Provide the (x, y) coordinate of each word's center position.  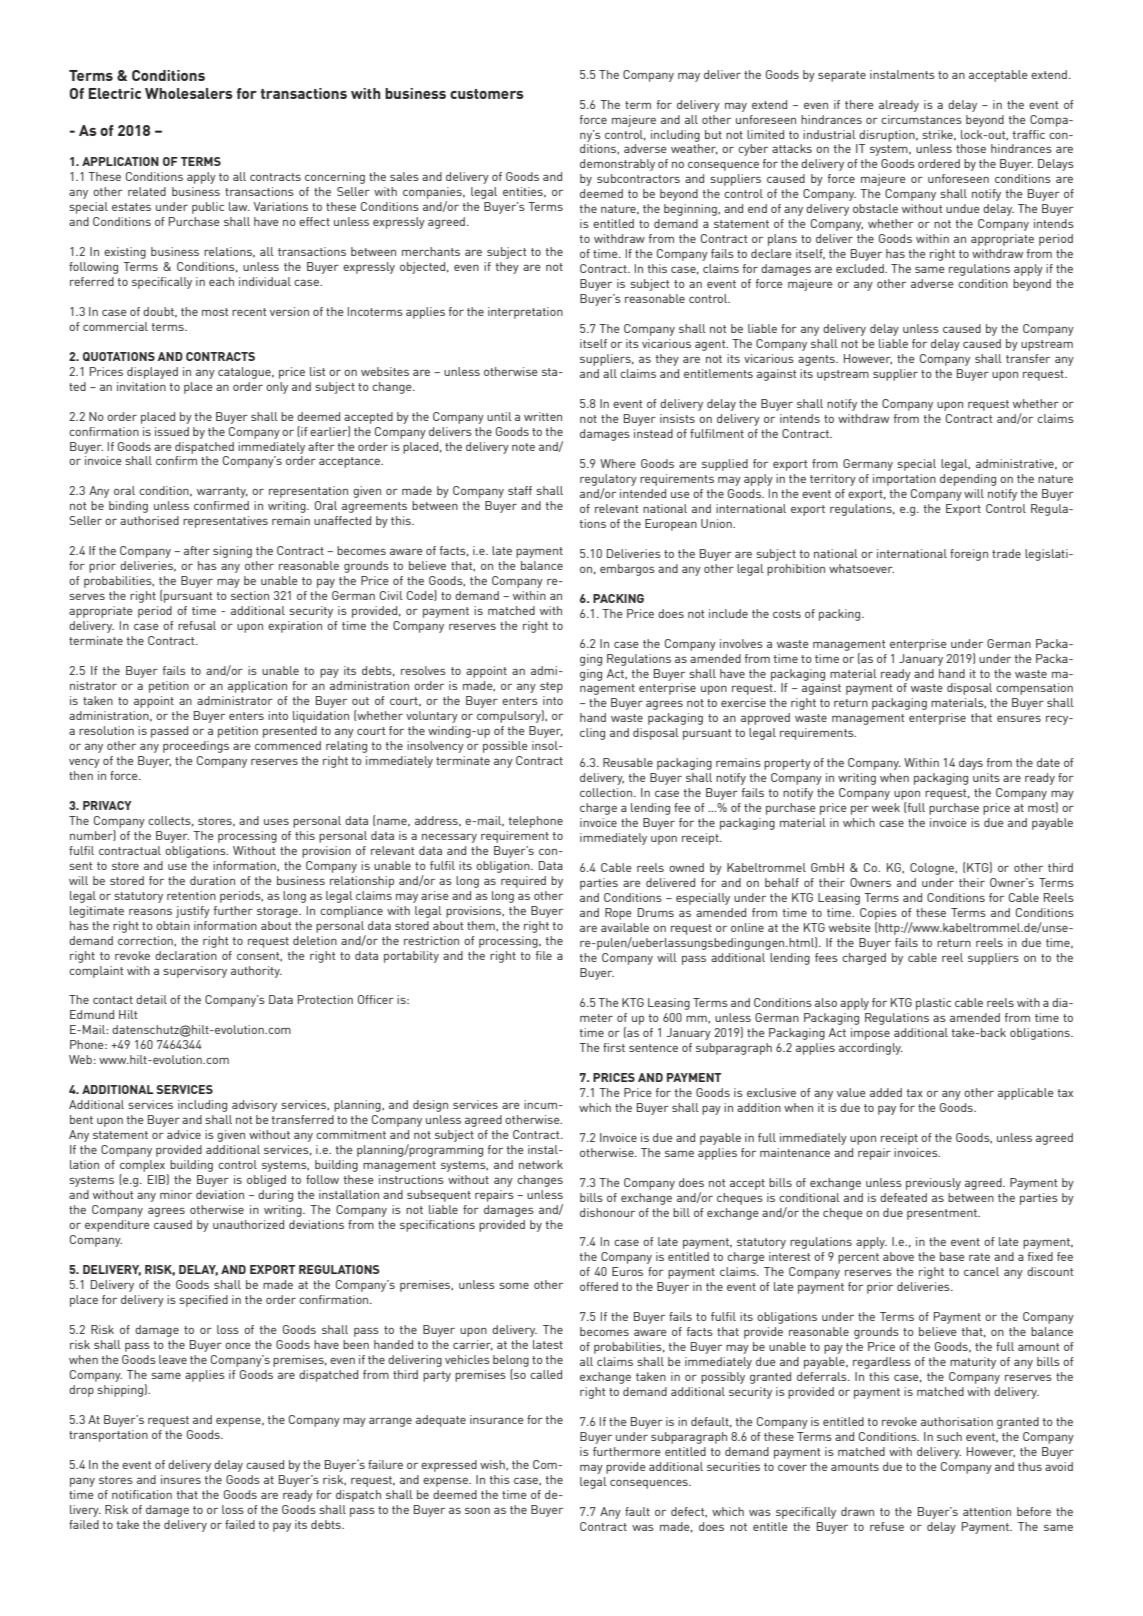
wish (493, 1465)
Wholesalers (189, 93)
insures (181, 1479)
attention (987, 1511)
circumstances (921, 119)
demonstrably (617, 165)
